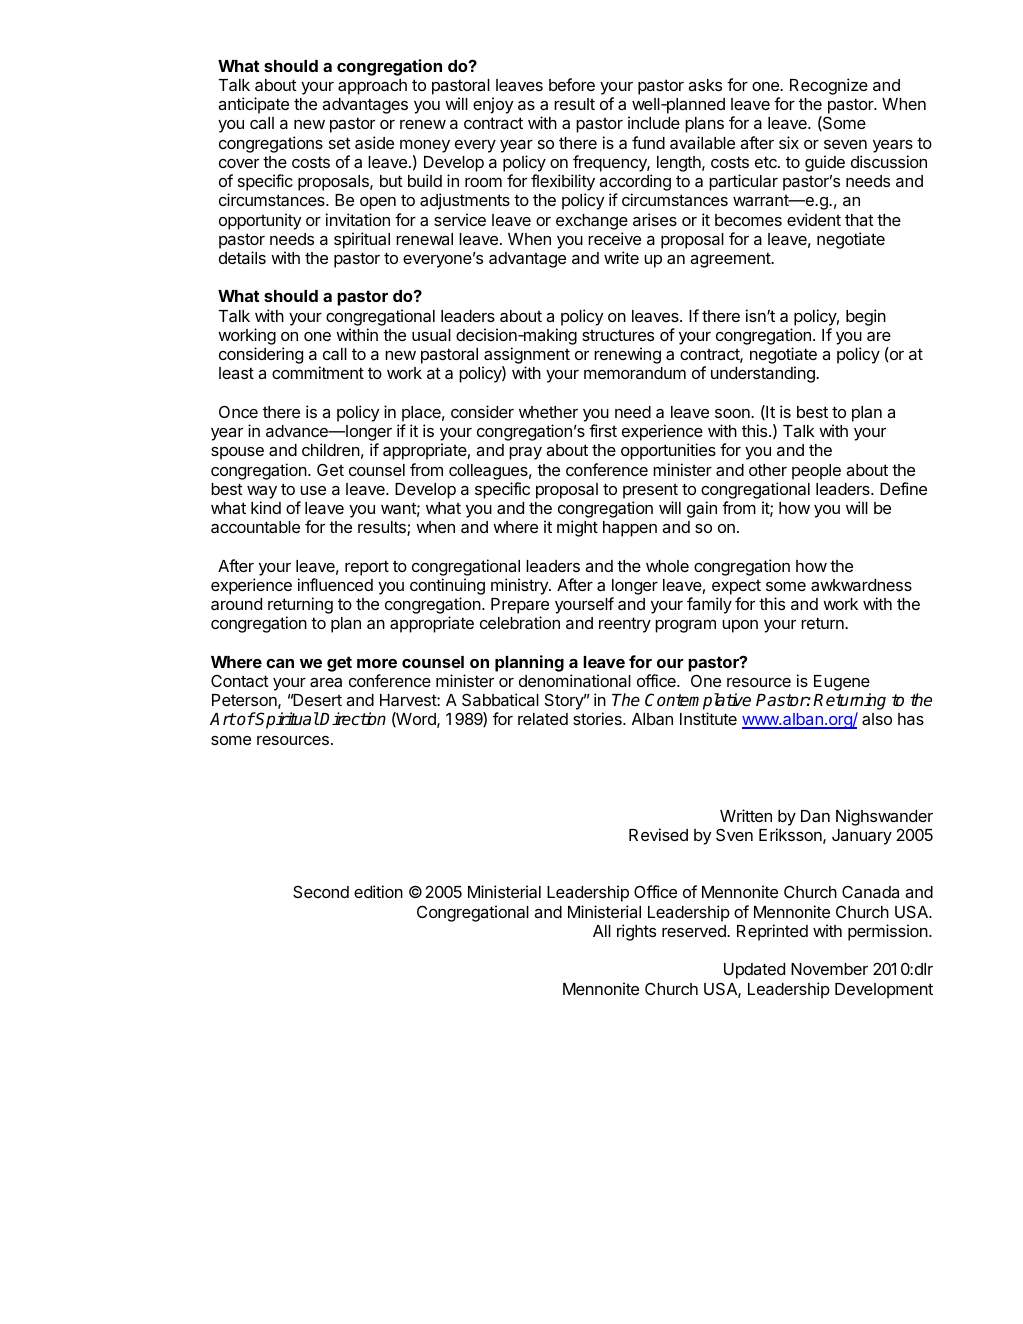 This page has height=1324, width=1023. What do you see at coordinates (340, 143) in the page?
I see `set` at bounding box center [340, 143].
